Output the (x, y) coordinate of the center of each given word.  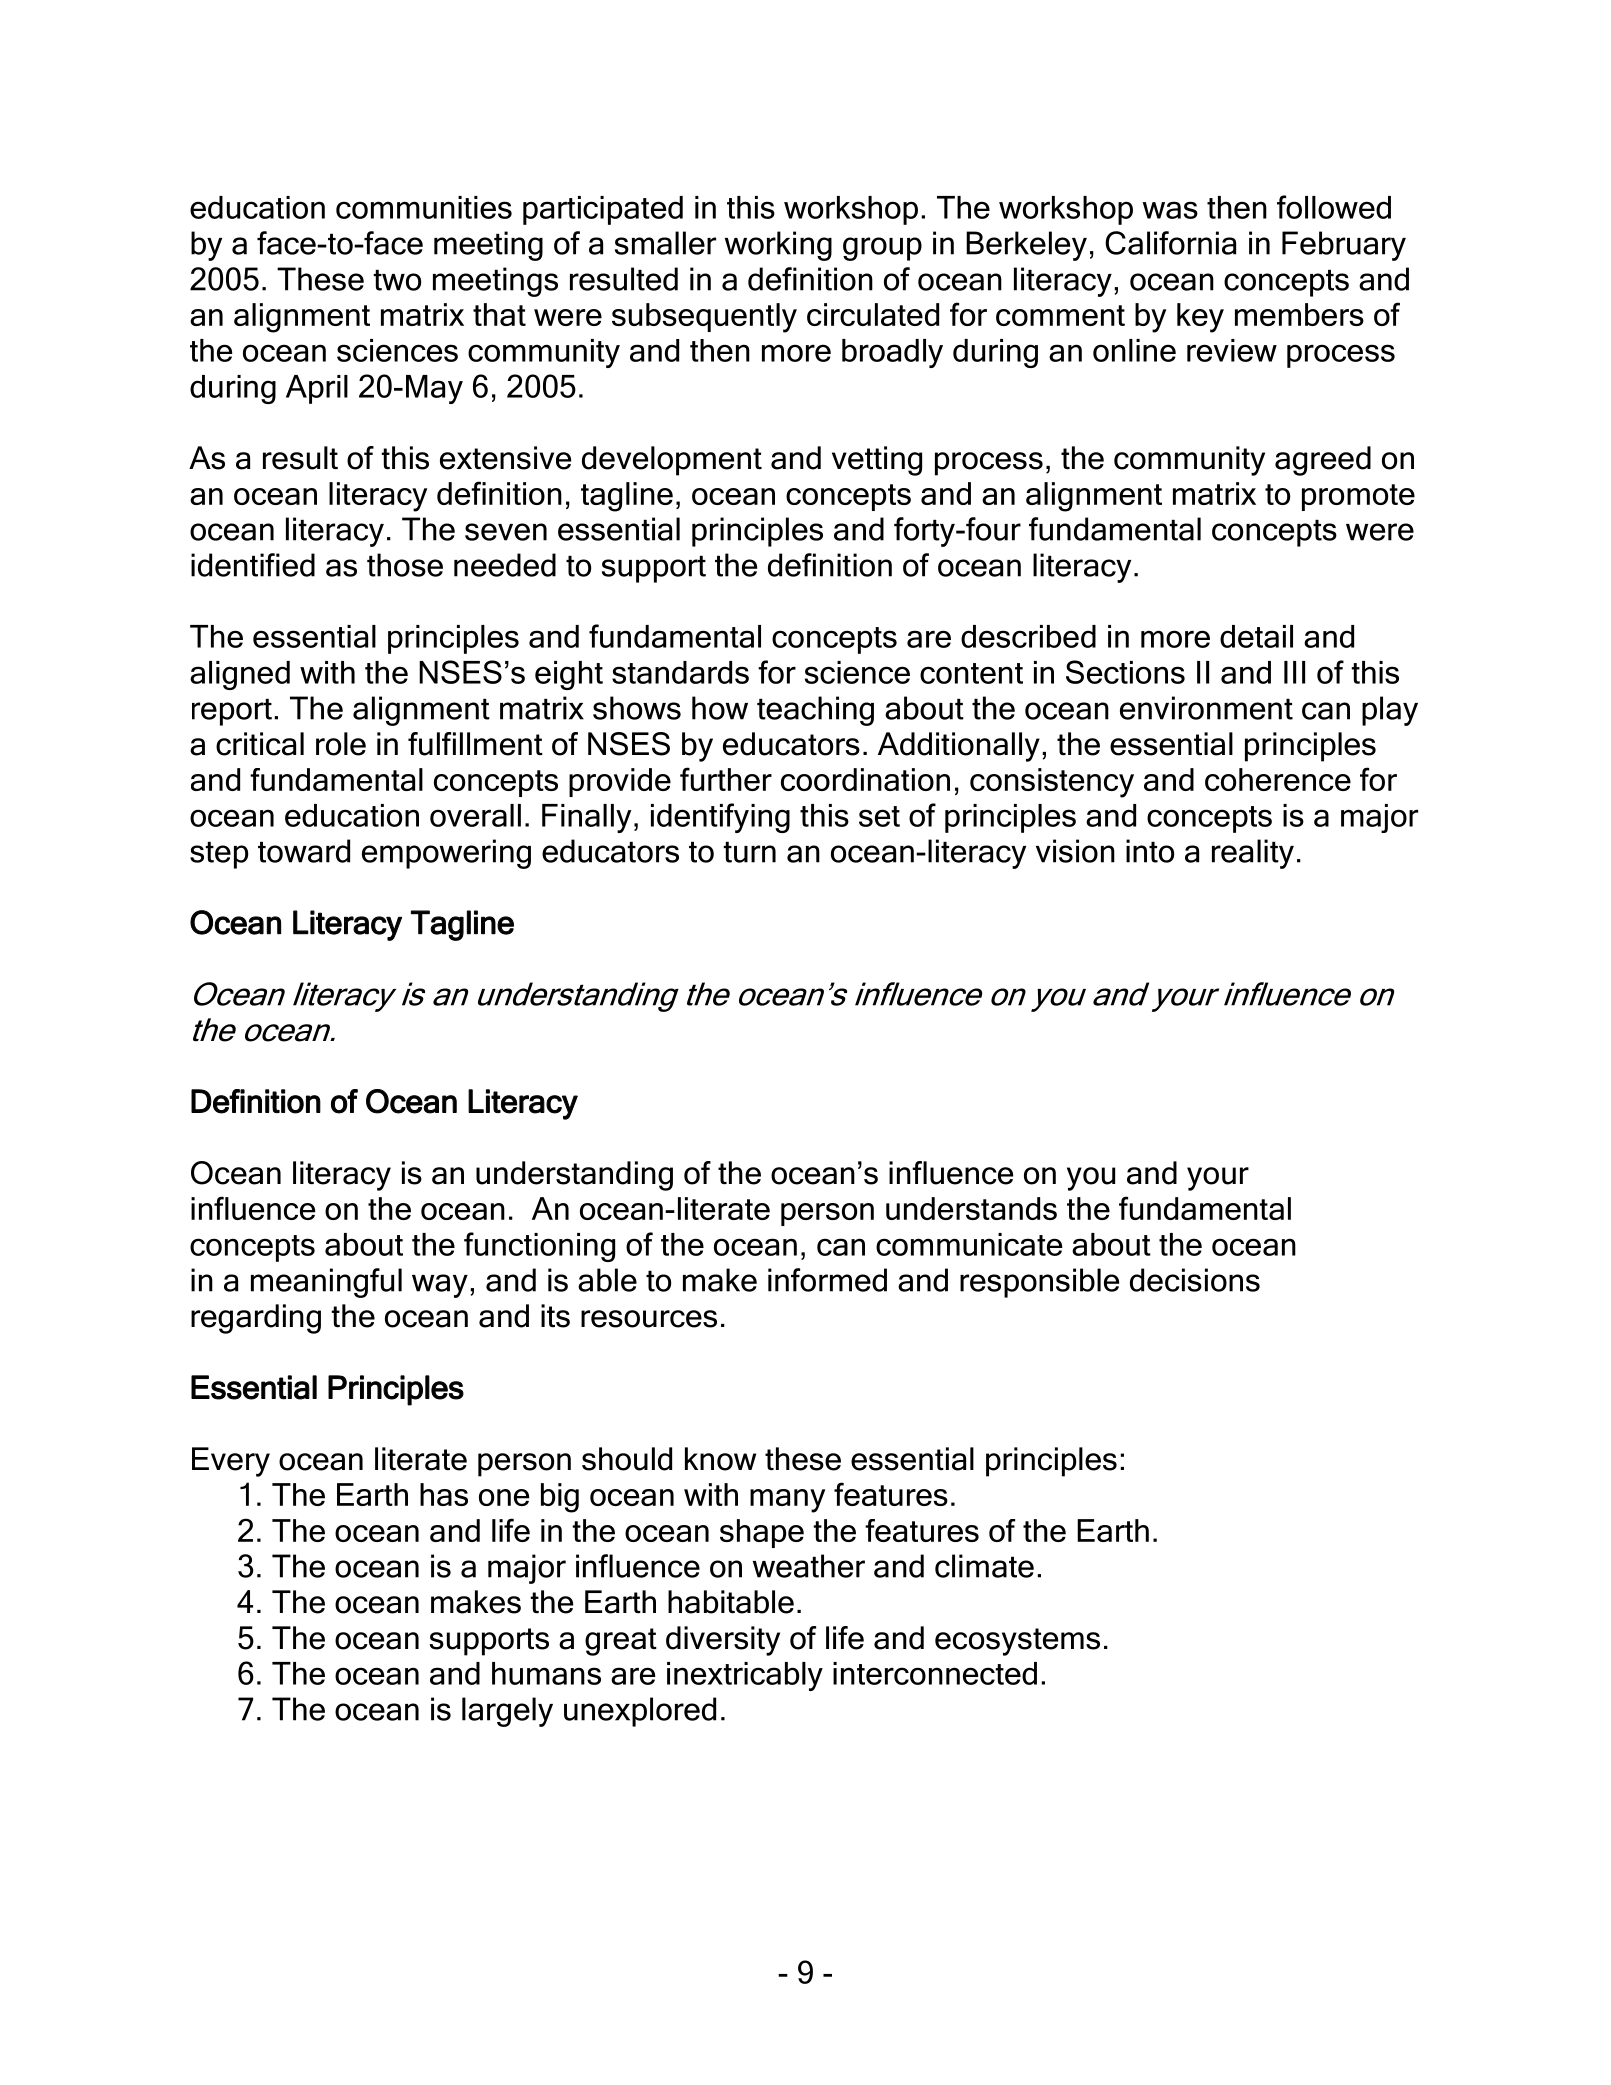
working (778, 246)
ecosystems (1017, 1642)
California (1170, 243)
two (397, 280)
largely (507, 1712)
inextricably (745, 1676)
